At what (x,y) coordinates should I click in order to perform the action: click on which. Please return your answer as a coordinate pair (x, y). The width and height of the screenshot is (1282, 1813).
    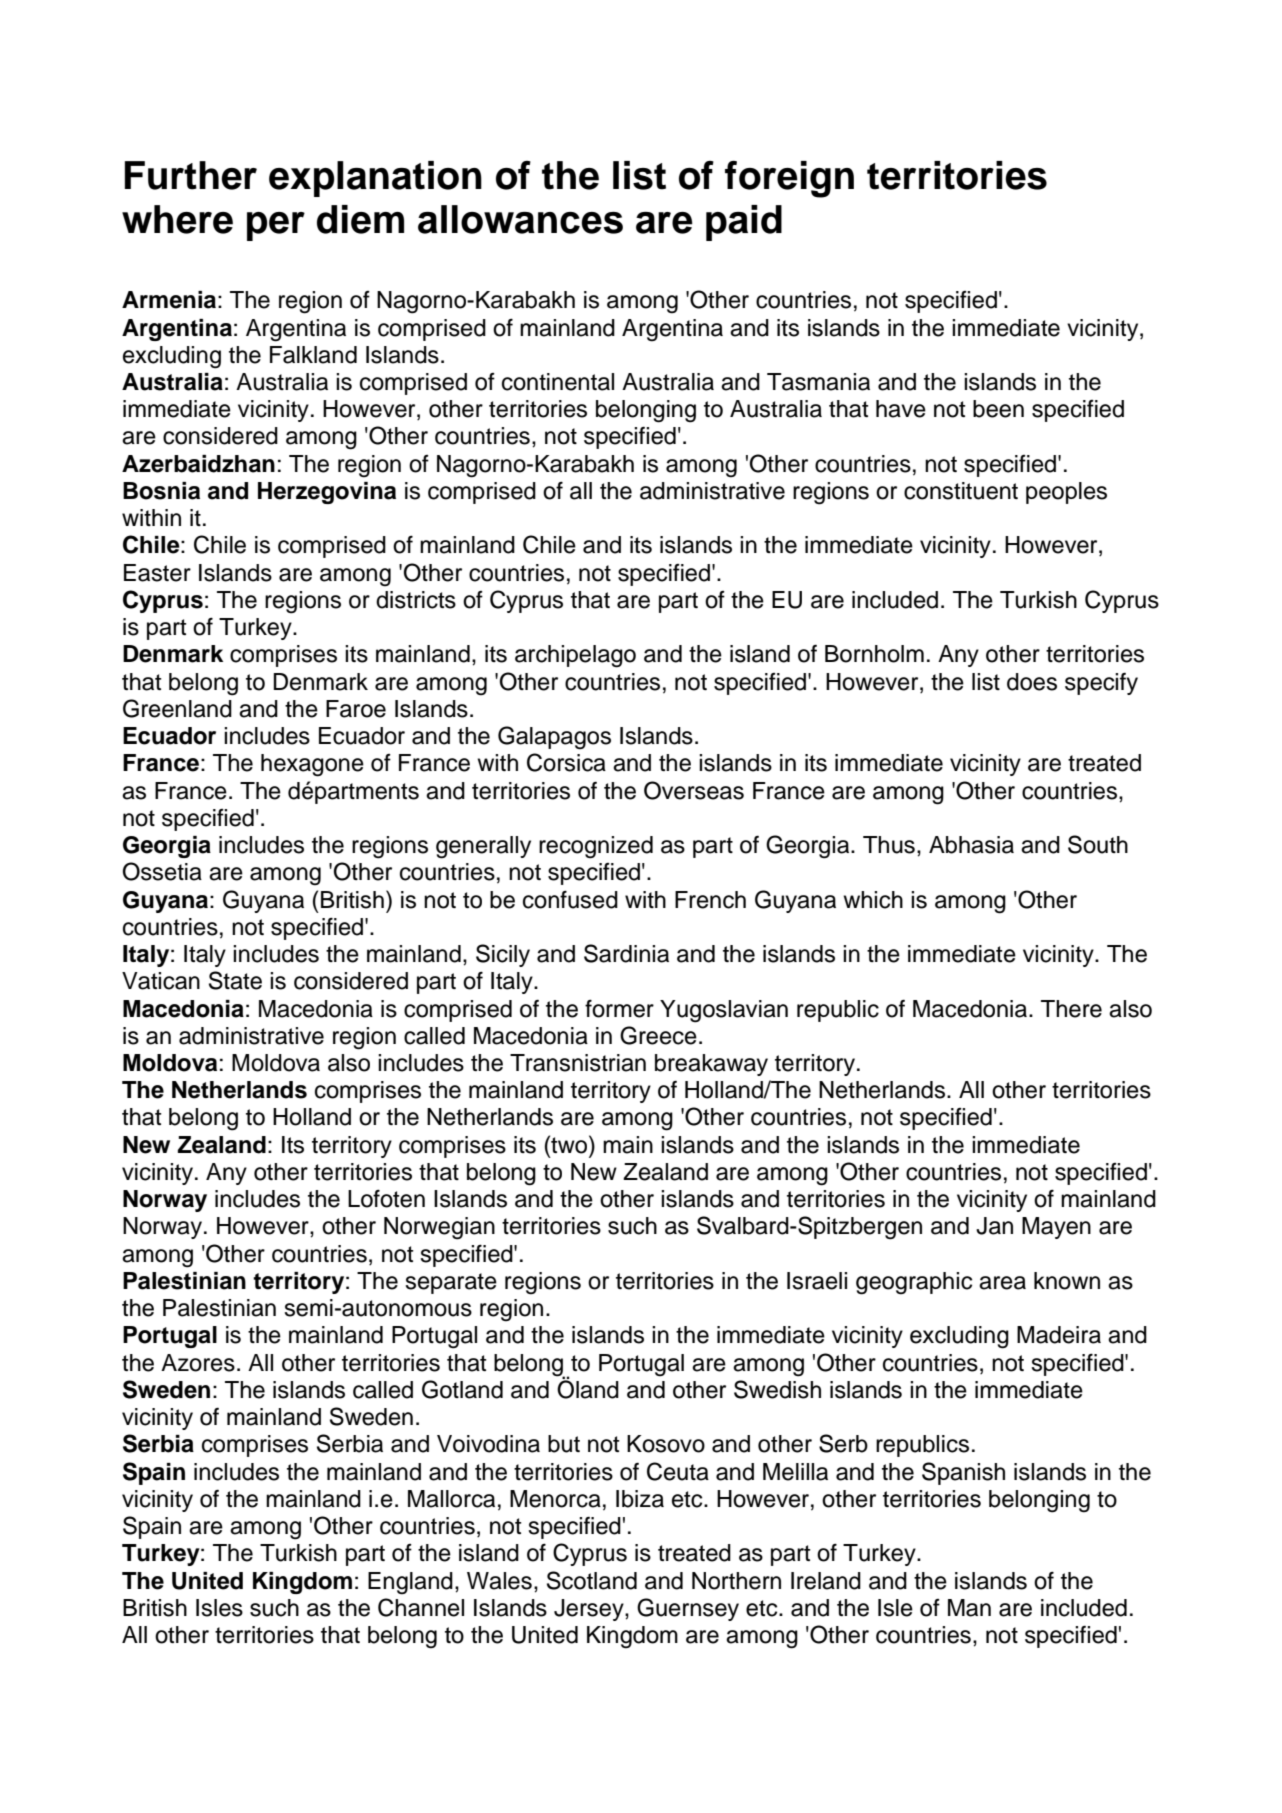
    Looking at the image, I should click on (873, 900).
